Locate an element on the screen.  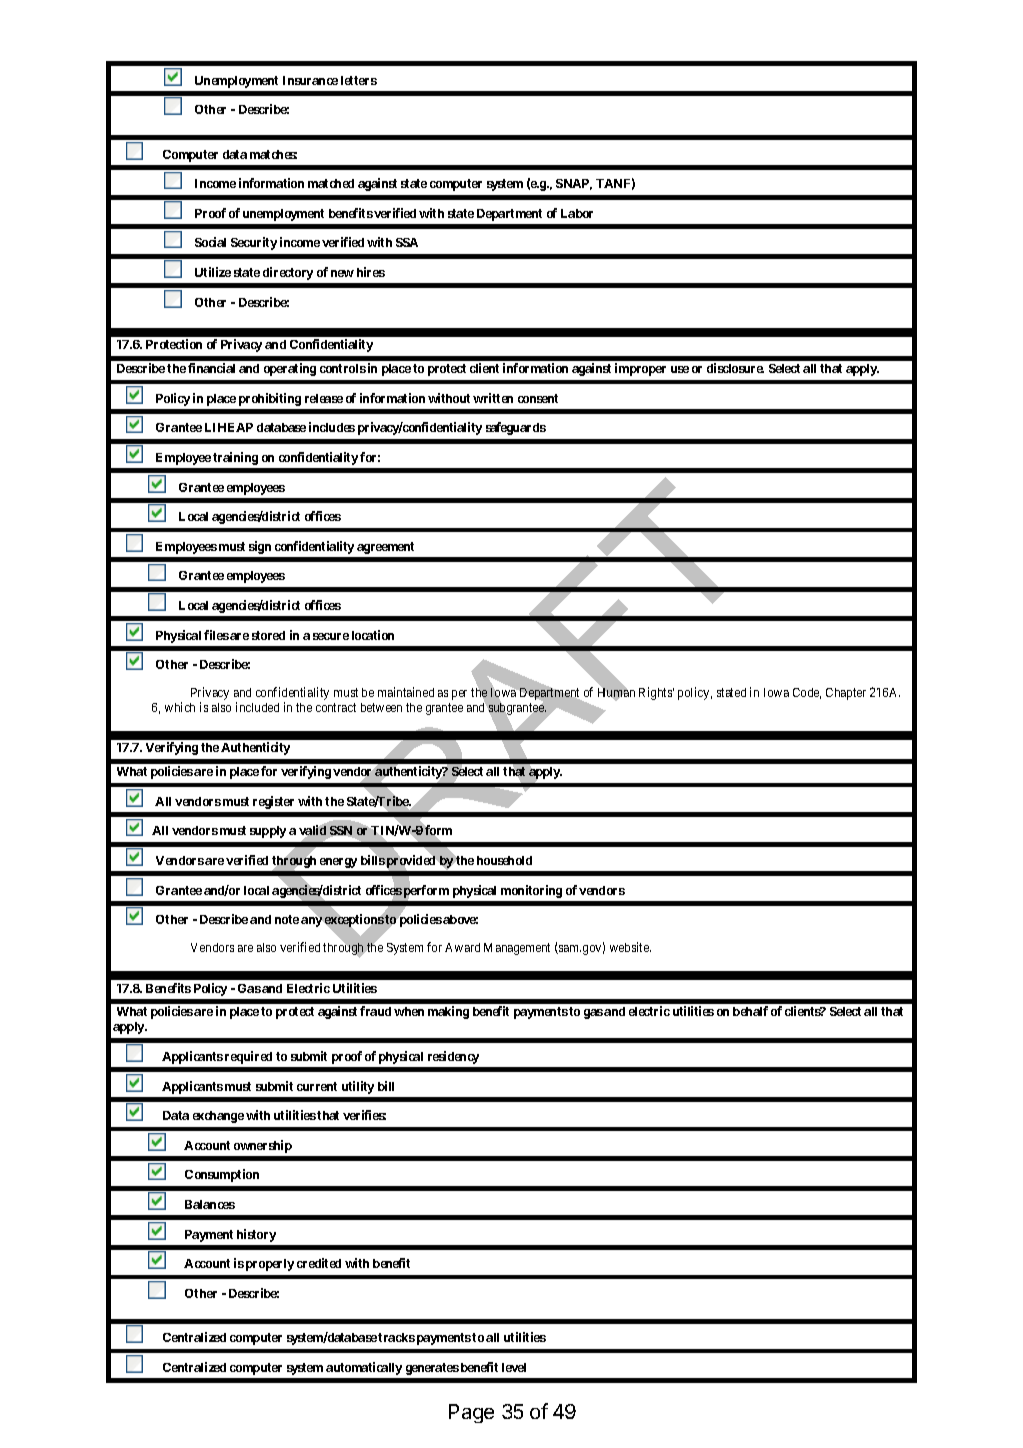
automatically is located at coordinates (364, 1368).
